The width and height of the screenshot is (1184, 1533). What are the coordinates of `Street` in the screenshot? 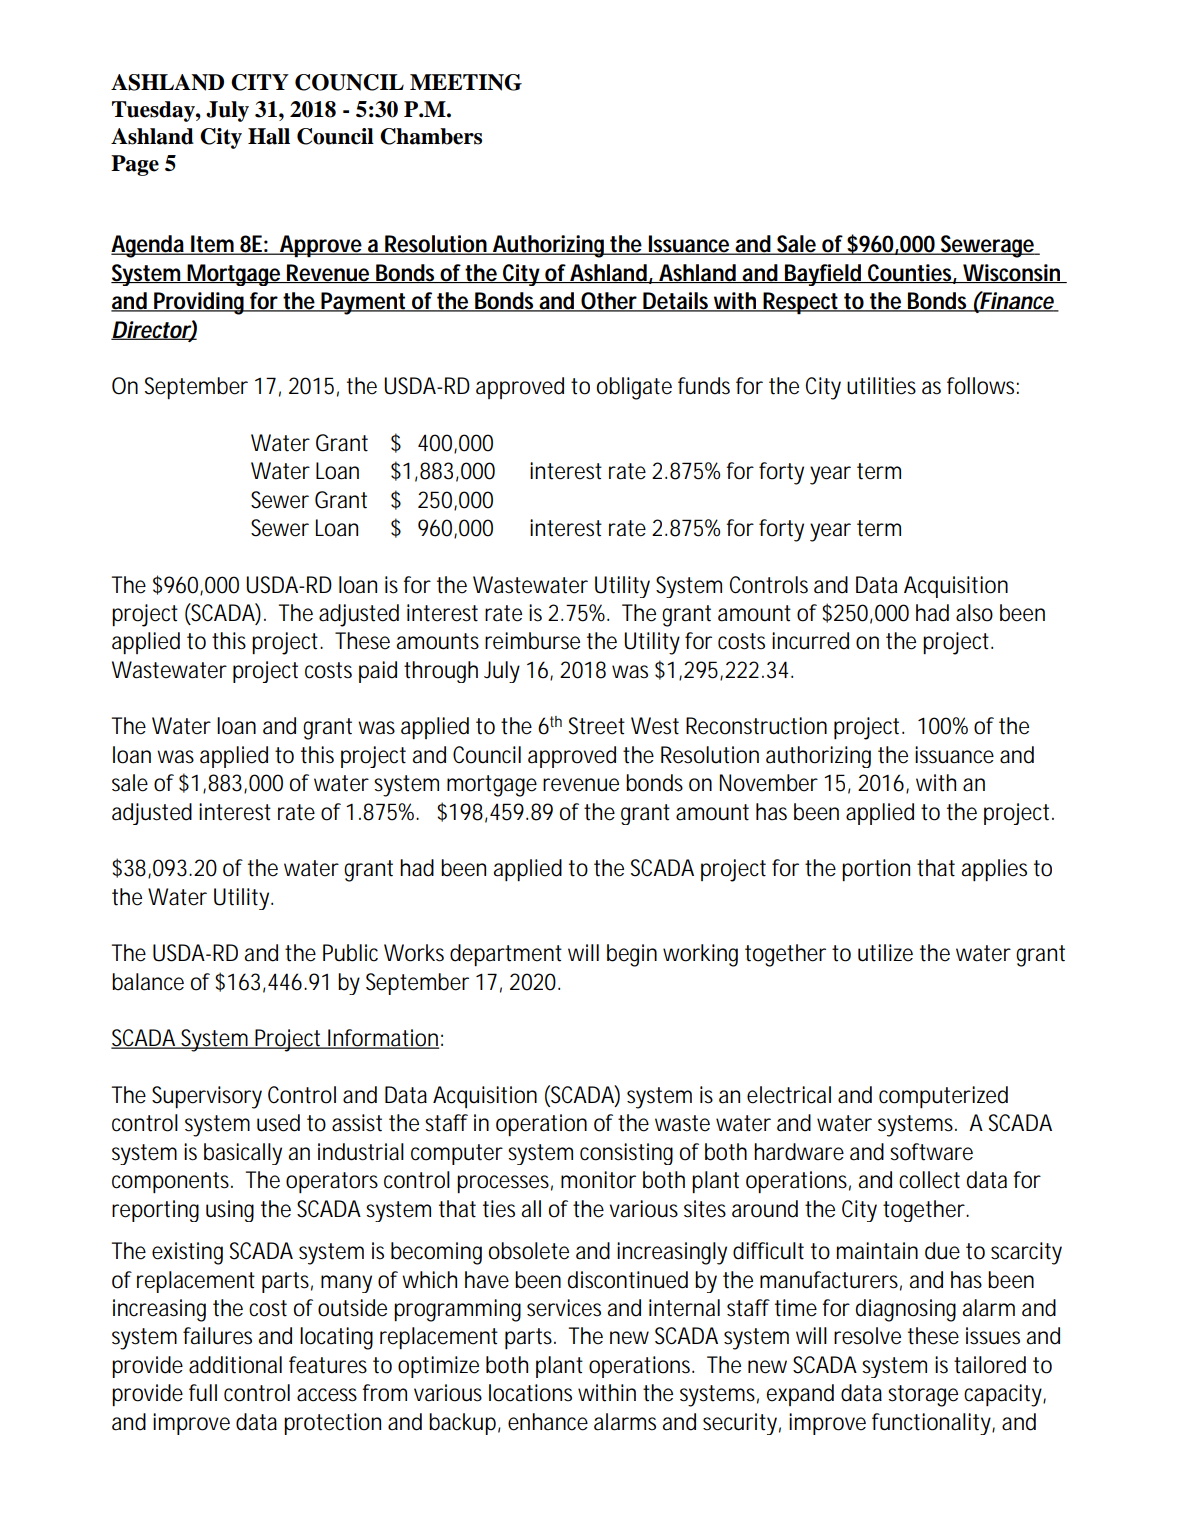 It's located at (597, 726).
